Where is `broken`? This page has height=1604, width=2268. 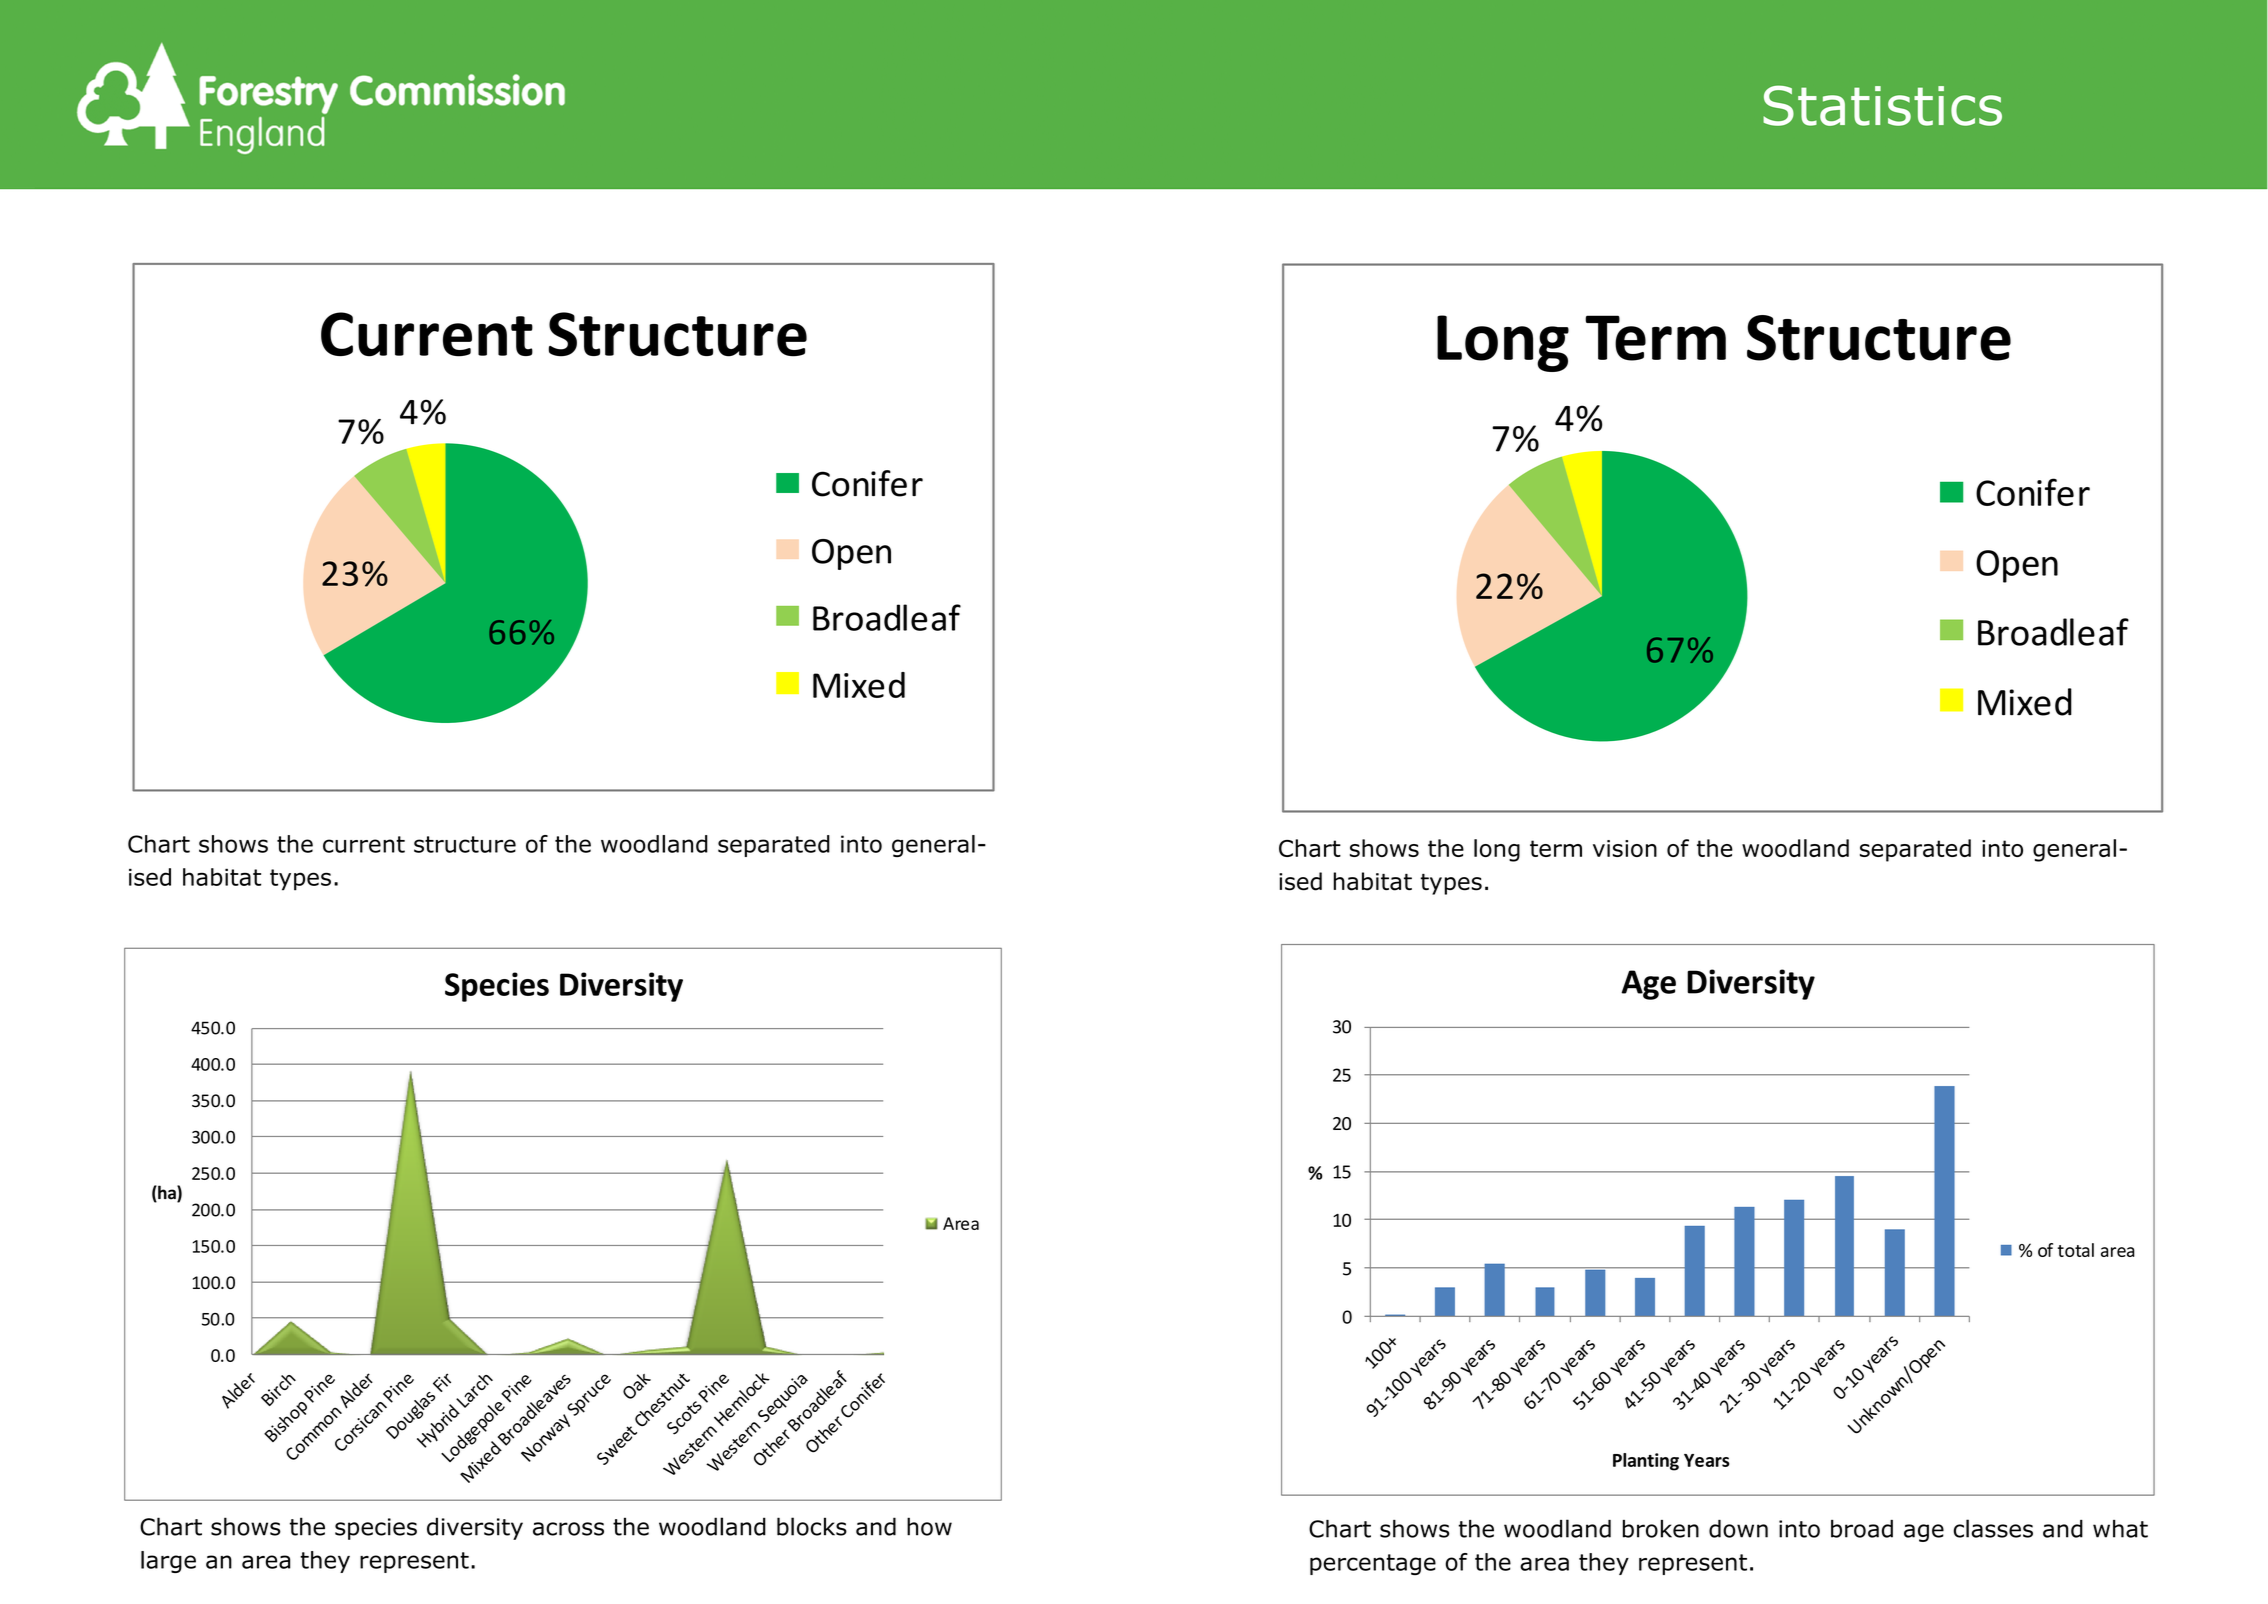
broken is located at coordinates (1661, 1529).
